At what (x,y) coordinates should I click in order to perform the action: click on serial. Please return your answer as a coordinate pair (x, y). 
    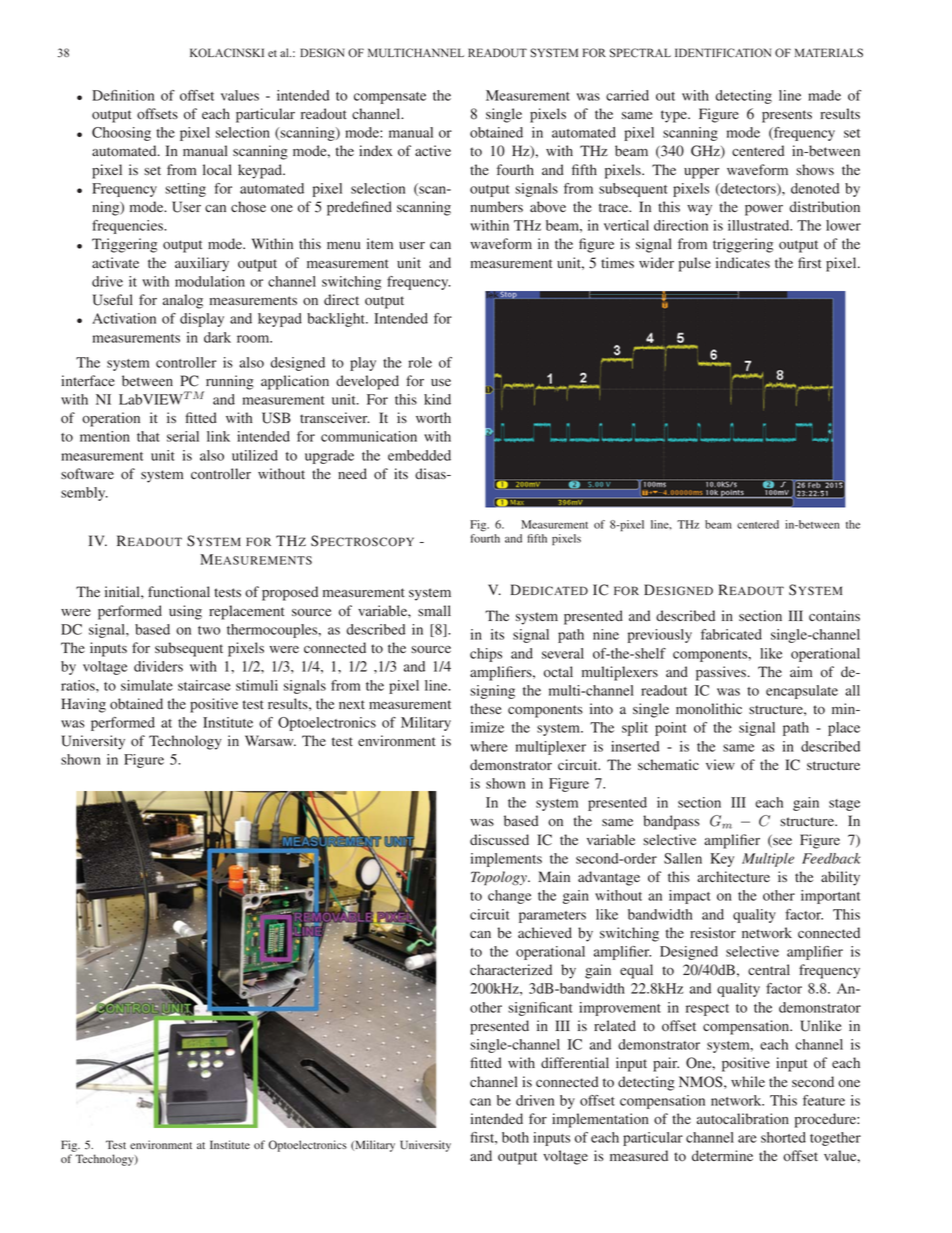
    Looking at the image, I should click on (183, 436).
